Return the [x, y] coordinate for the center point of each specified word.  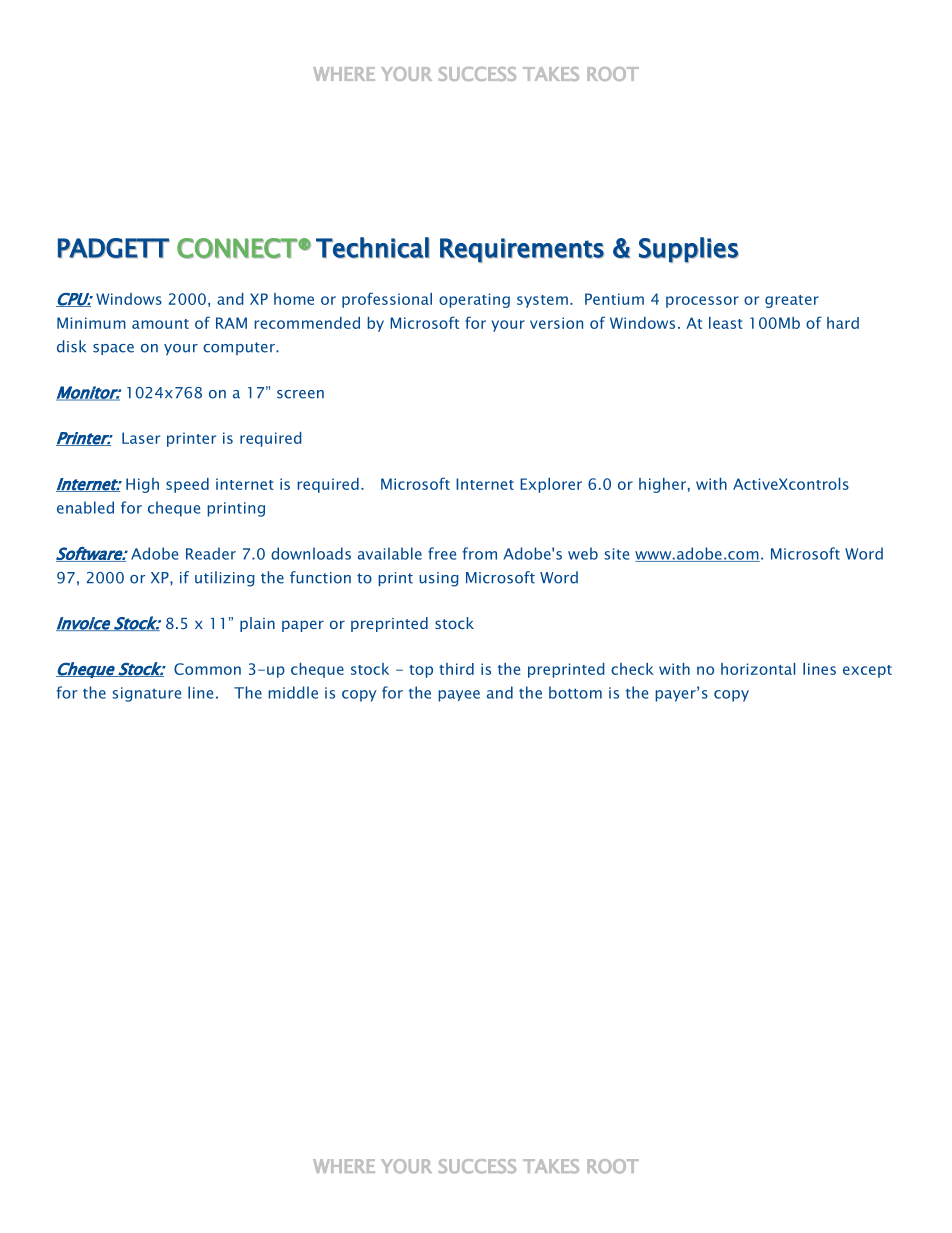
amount [160, 324]
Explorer [551, 485]
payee [459, 696]
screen [300, 394]
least [726, 323]
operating [474, 300]
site [616, 554]
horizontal [758, 669]
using [439, 579]
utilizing [225, 579]
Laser [141, 438]
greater [792, 301]
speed [187, 485]
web [583, 553]
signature [146, 694]
